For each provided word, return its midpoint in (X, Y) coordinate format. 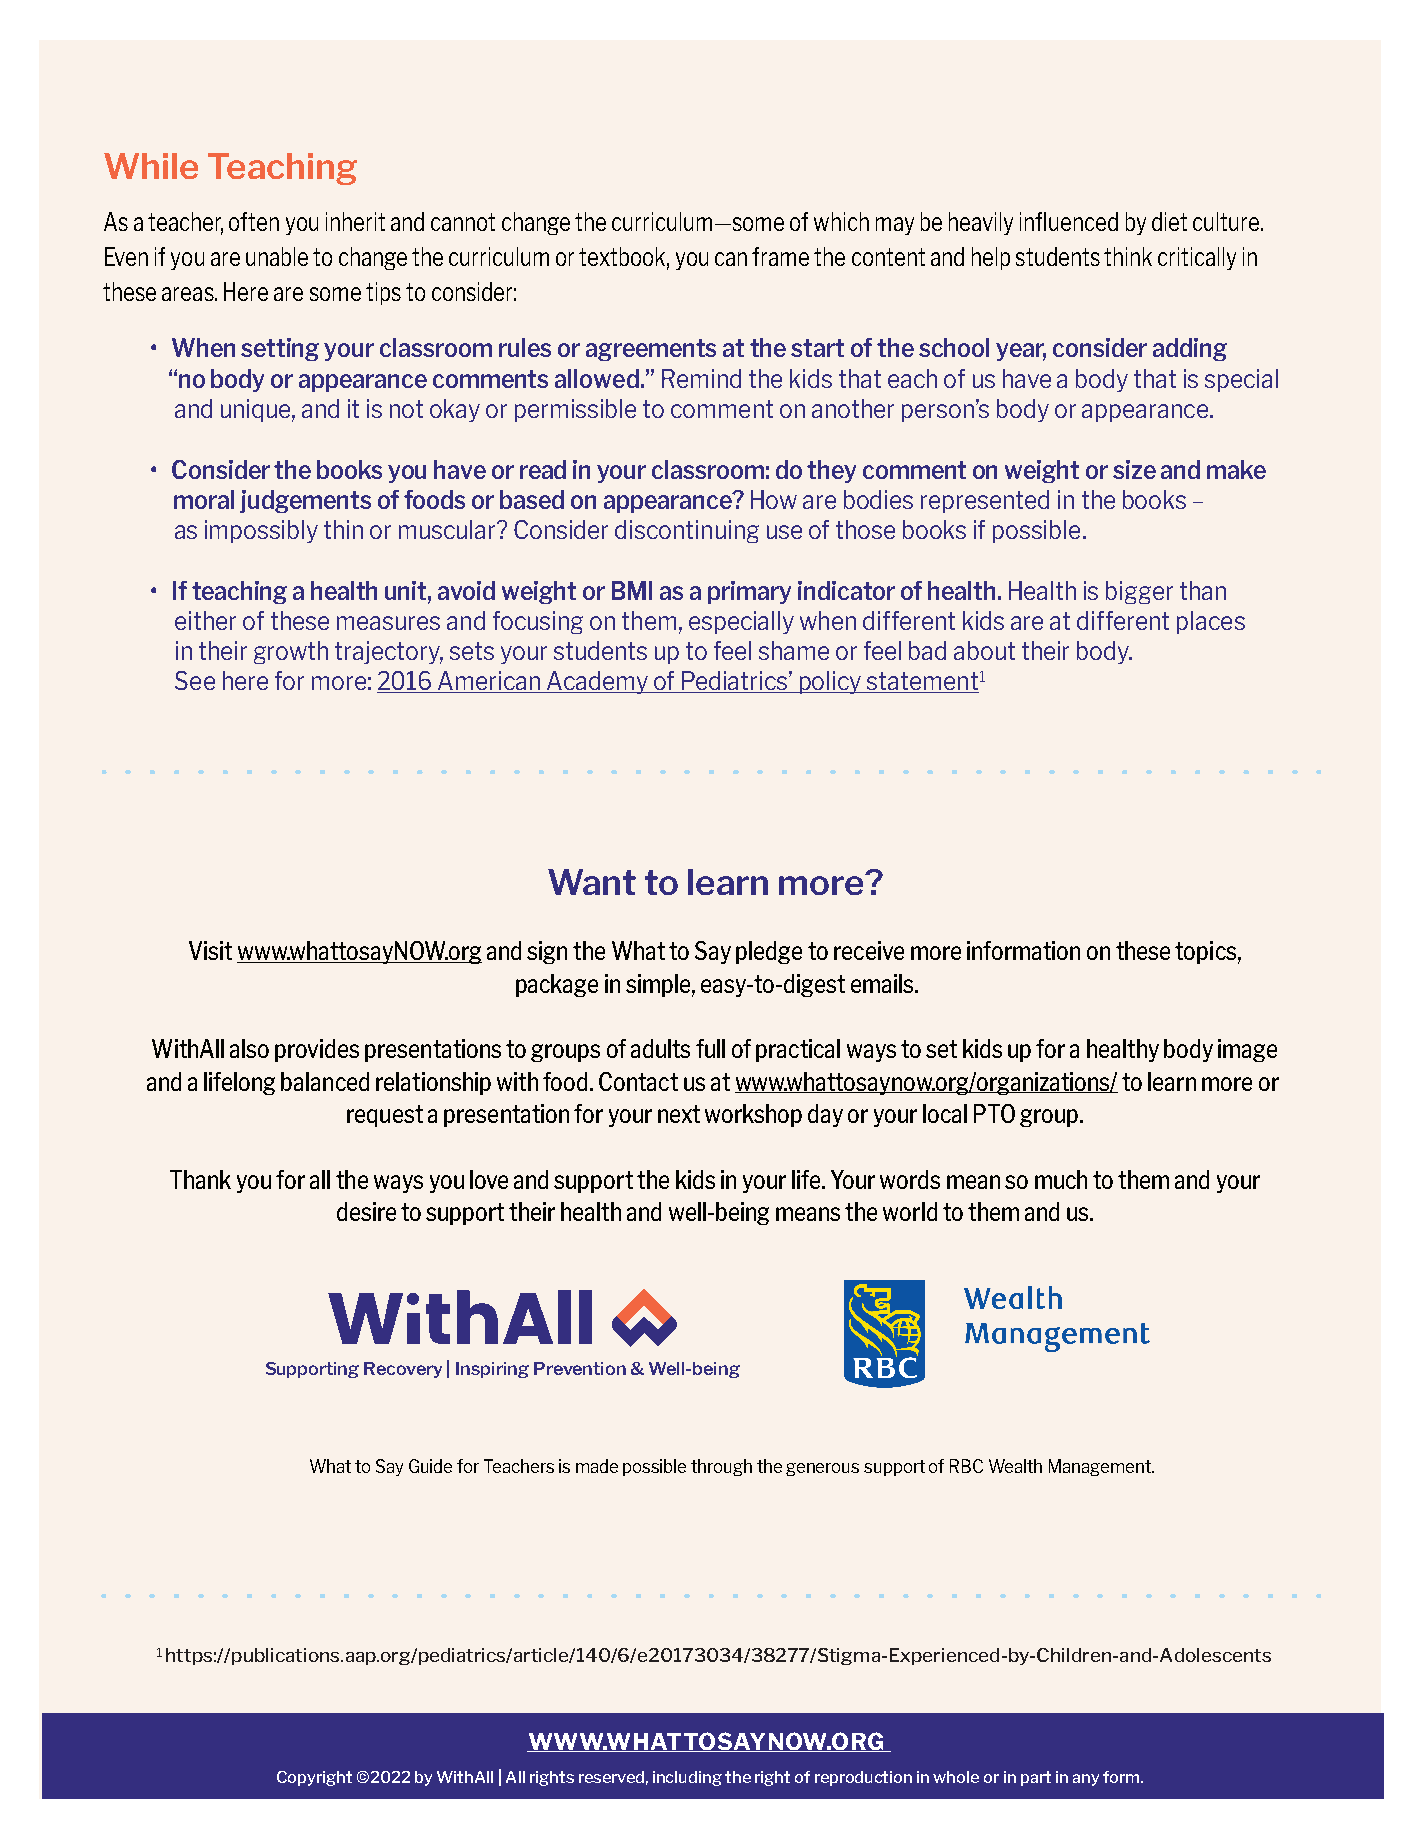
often (254, 221)
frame (780, 256)
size (1134, 469)
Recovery (403, 1370)
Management (1101, 1467)
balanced (325, 1081)
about (984, 650)
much (1061, 1179)
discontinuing (687, 531)
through (721, 1467)
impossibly (261, 531)
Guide (430, 1466)
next (679, 1114)
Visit (210, 950)
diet (1169, 221)
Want (592, 882)
